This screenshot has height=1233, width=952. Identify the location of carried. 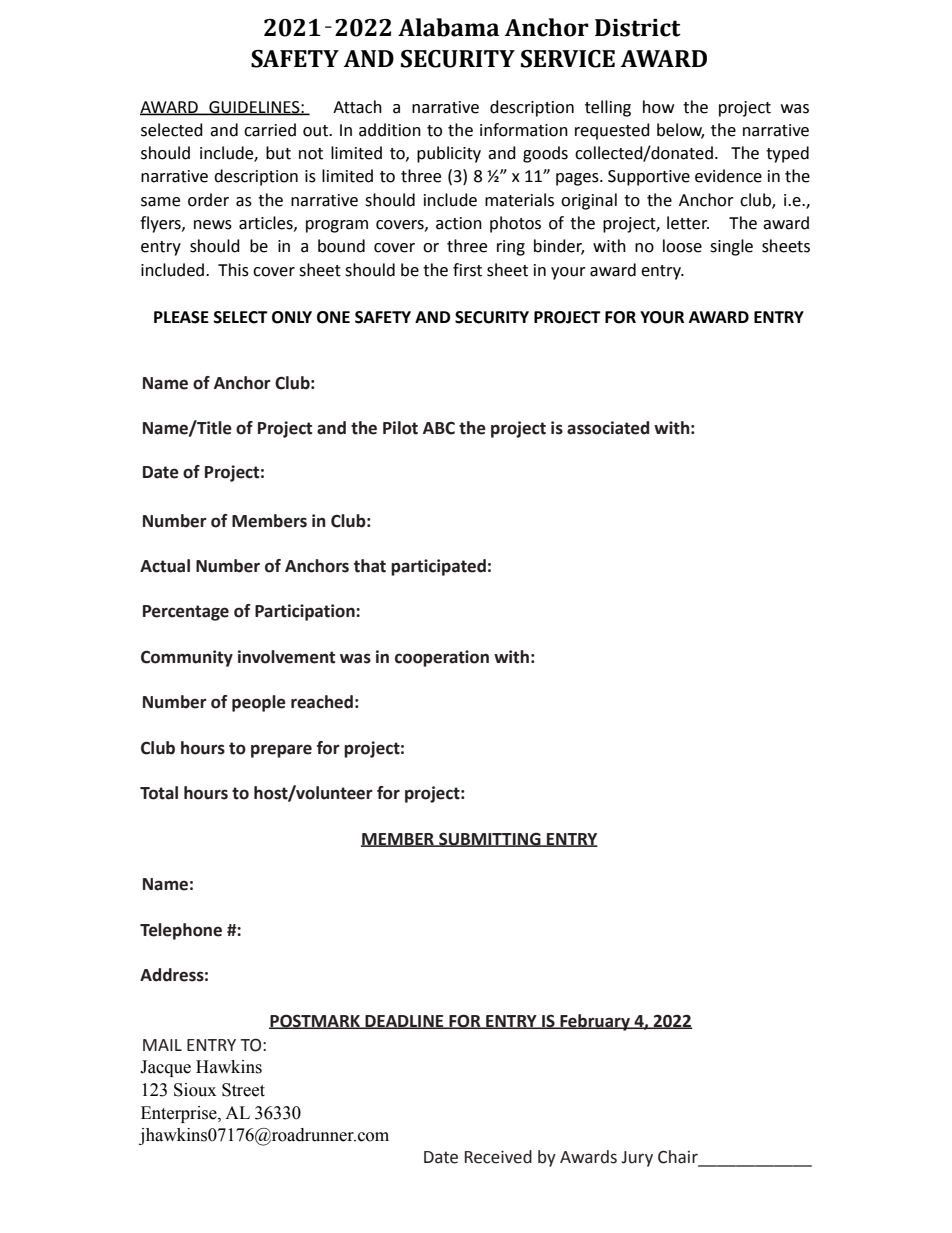
(270, 130).
